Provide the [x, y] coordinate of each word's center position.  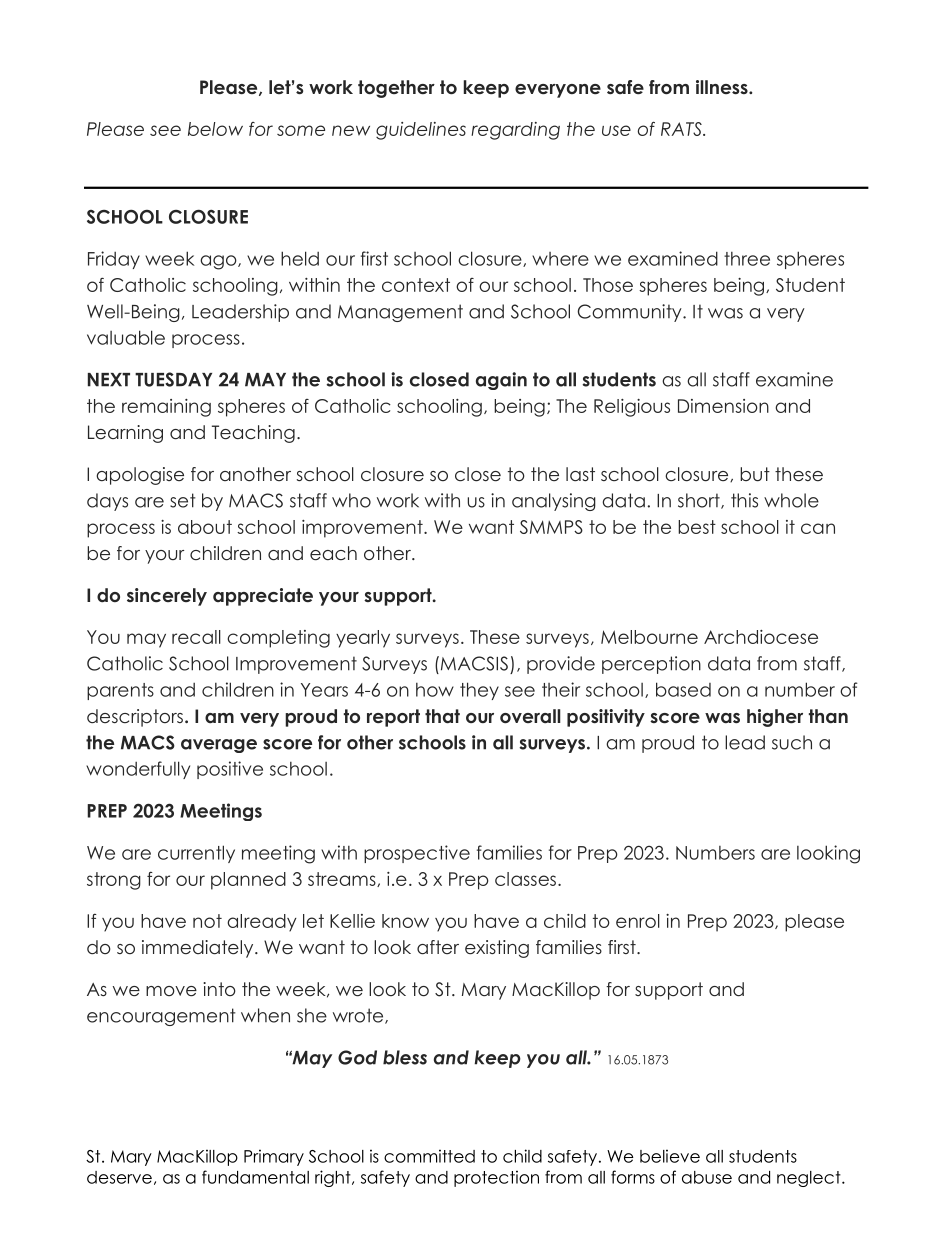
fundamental [255, 1177]
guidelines [421, 131]
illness [723, 87]
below [215, 129]
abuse [707, 1177]
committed [429, 1156]
